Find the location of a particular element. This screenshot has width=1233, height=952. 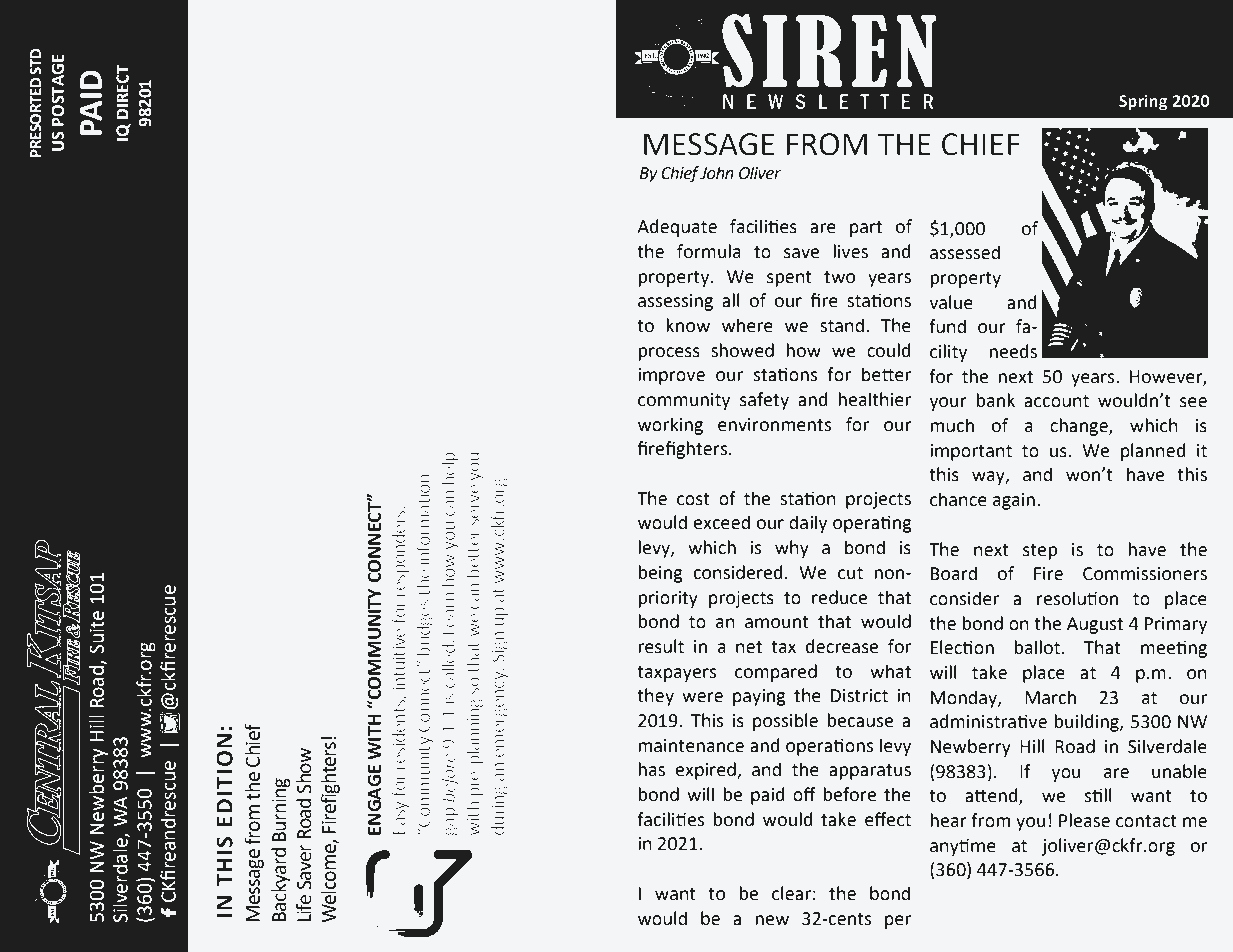

exceed is located at coordinates (722, 522).
